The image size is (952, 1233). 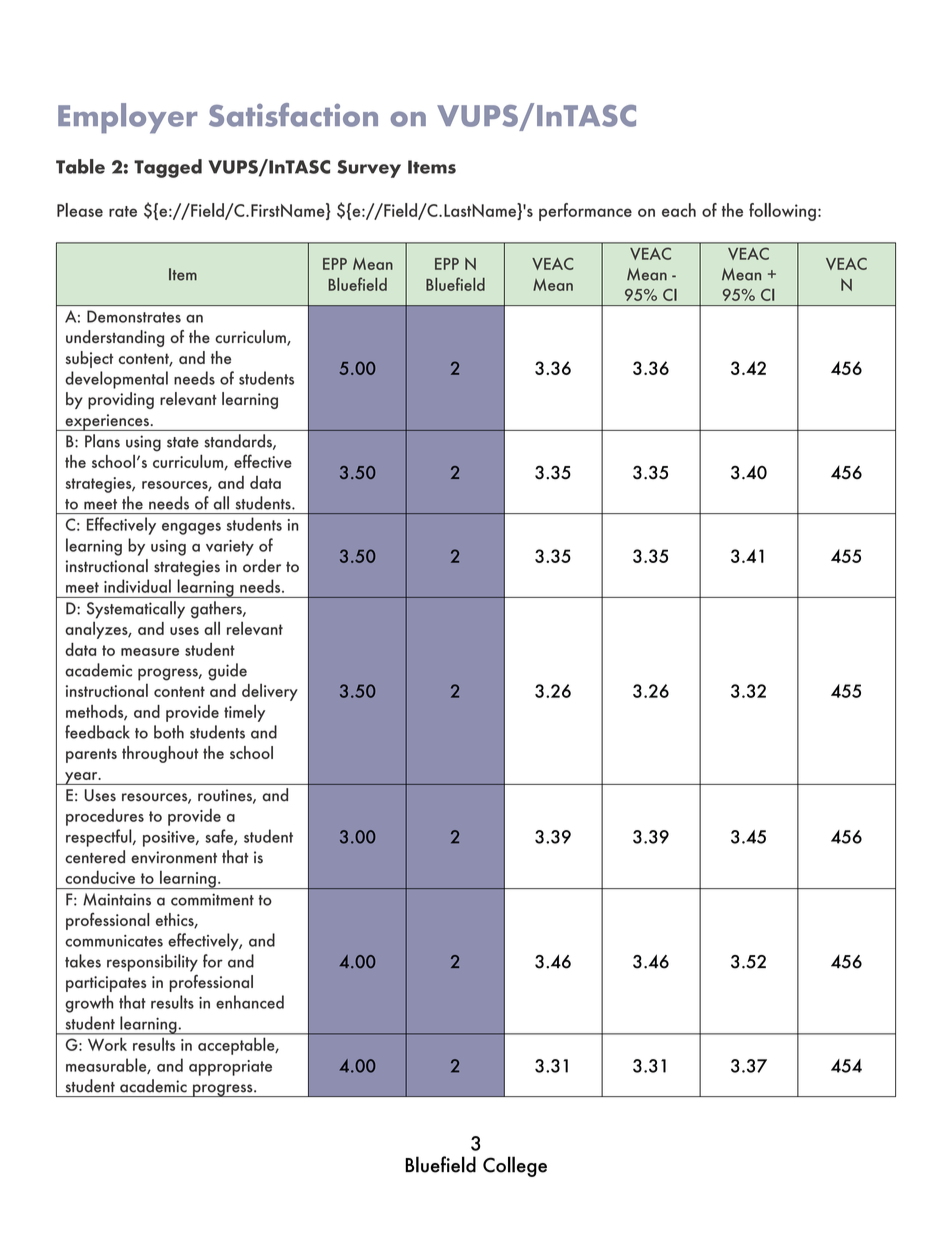 What do you see at coordinates (168, 168) in the screenshot?
I see `Tagged` at bounding box center [168, 168].
